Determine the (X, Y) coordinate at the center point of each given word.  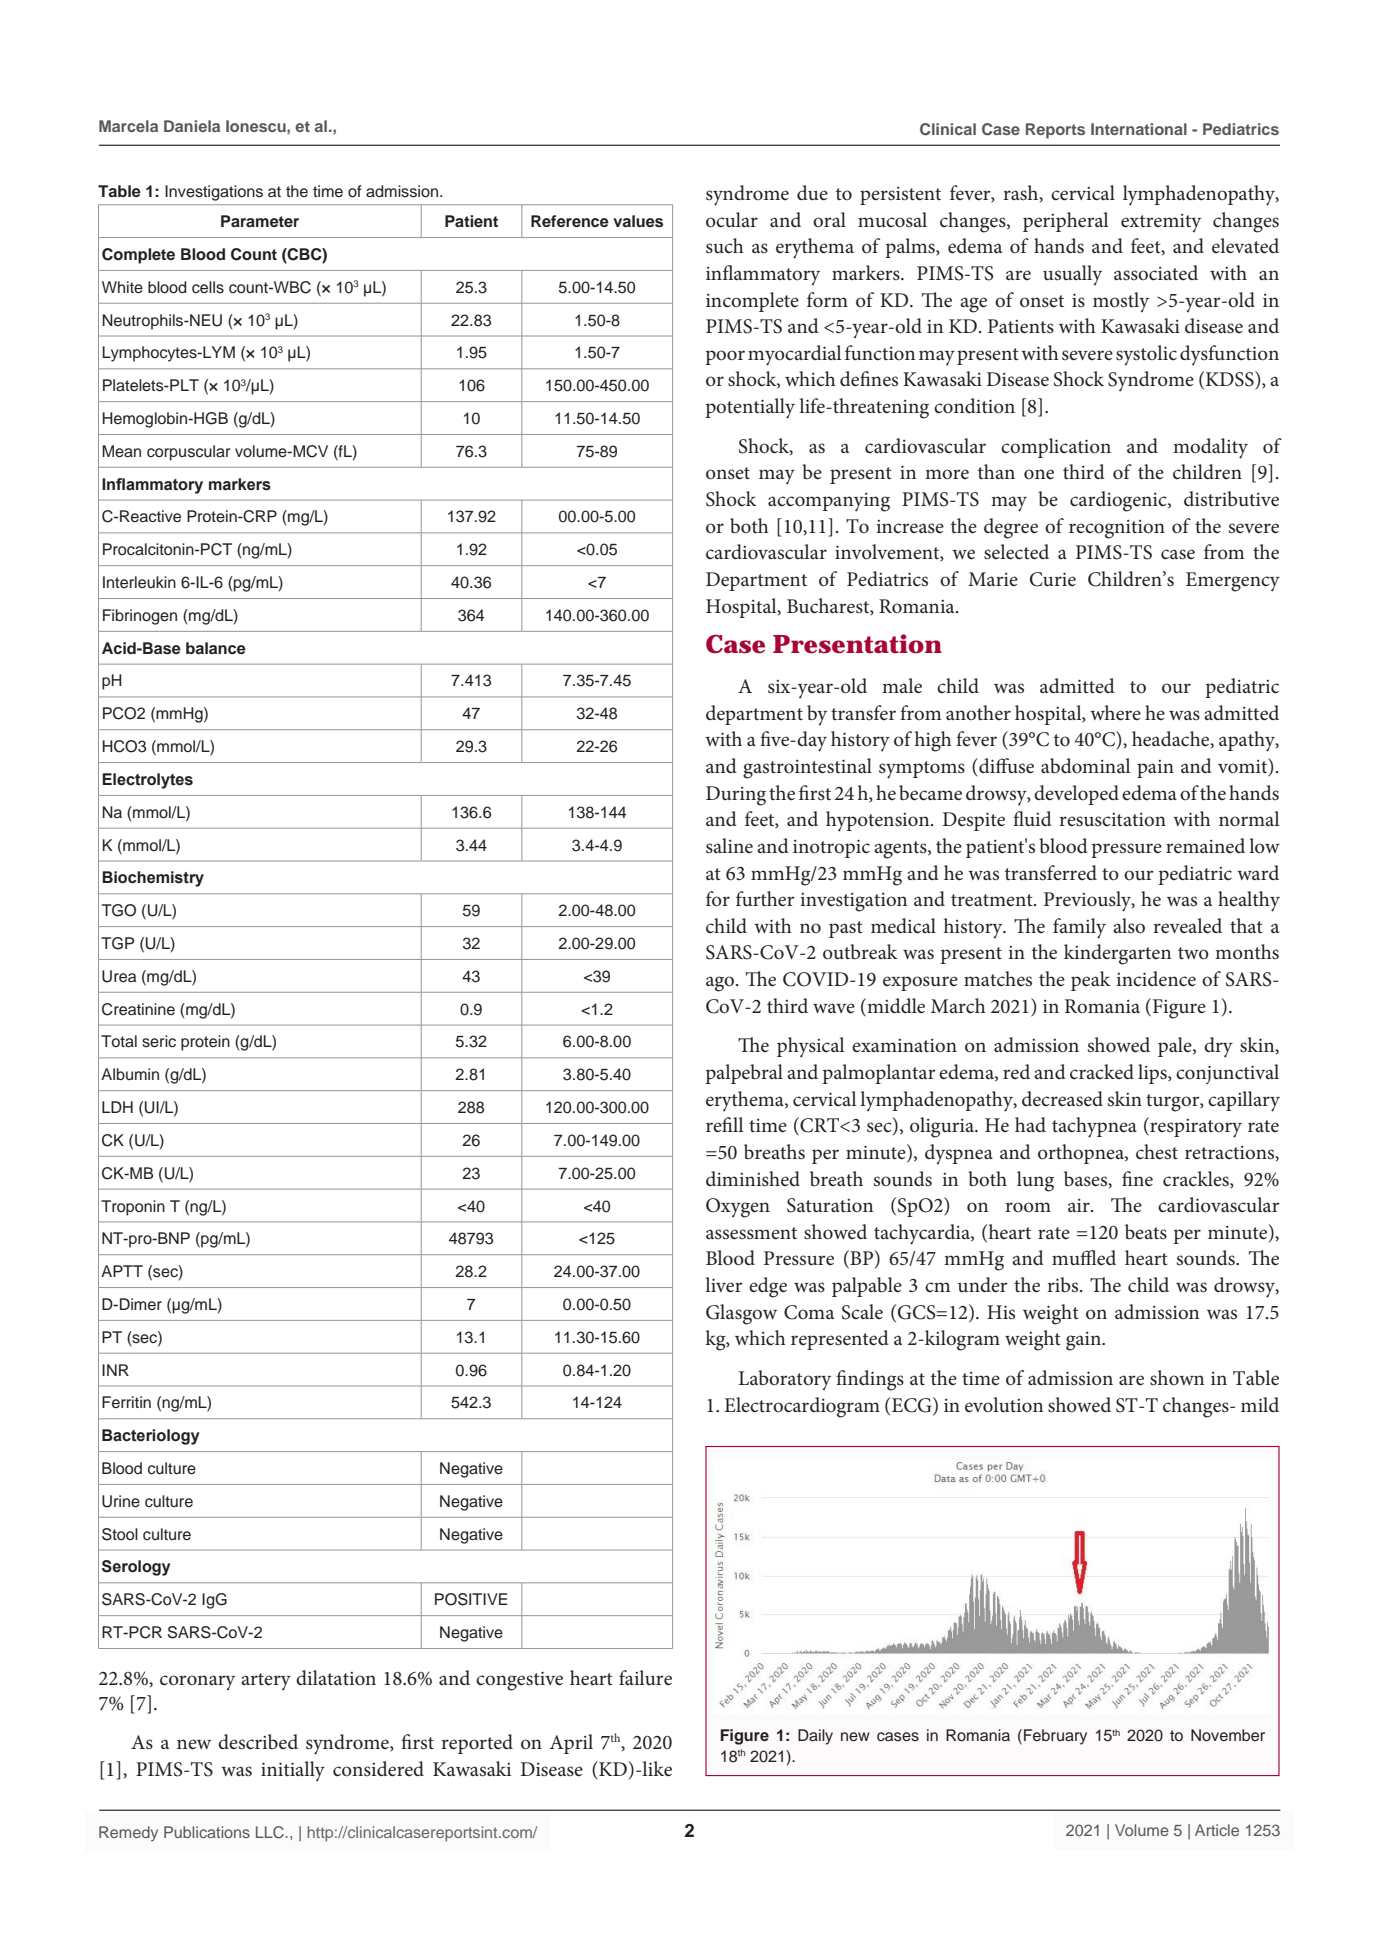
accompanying (829, 502)
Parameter (260, 221)
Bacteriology (151, 1437)
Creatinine (138, 1009)
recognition (1117, 529)
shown (1177, 1378)
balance (216, 648)
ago (721, 984)
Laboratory (785, 1380)
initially (293, 1771)
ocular (732, 220)
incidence (1156, 979)
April (571, 1744)
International (1139, 129)
